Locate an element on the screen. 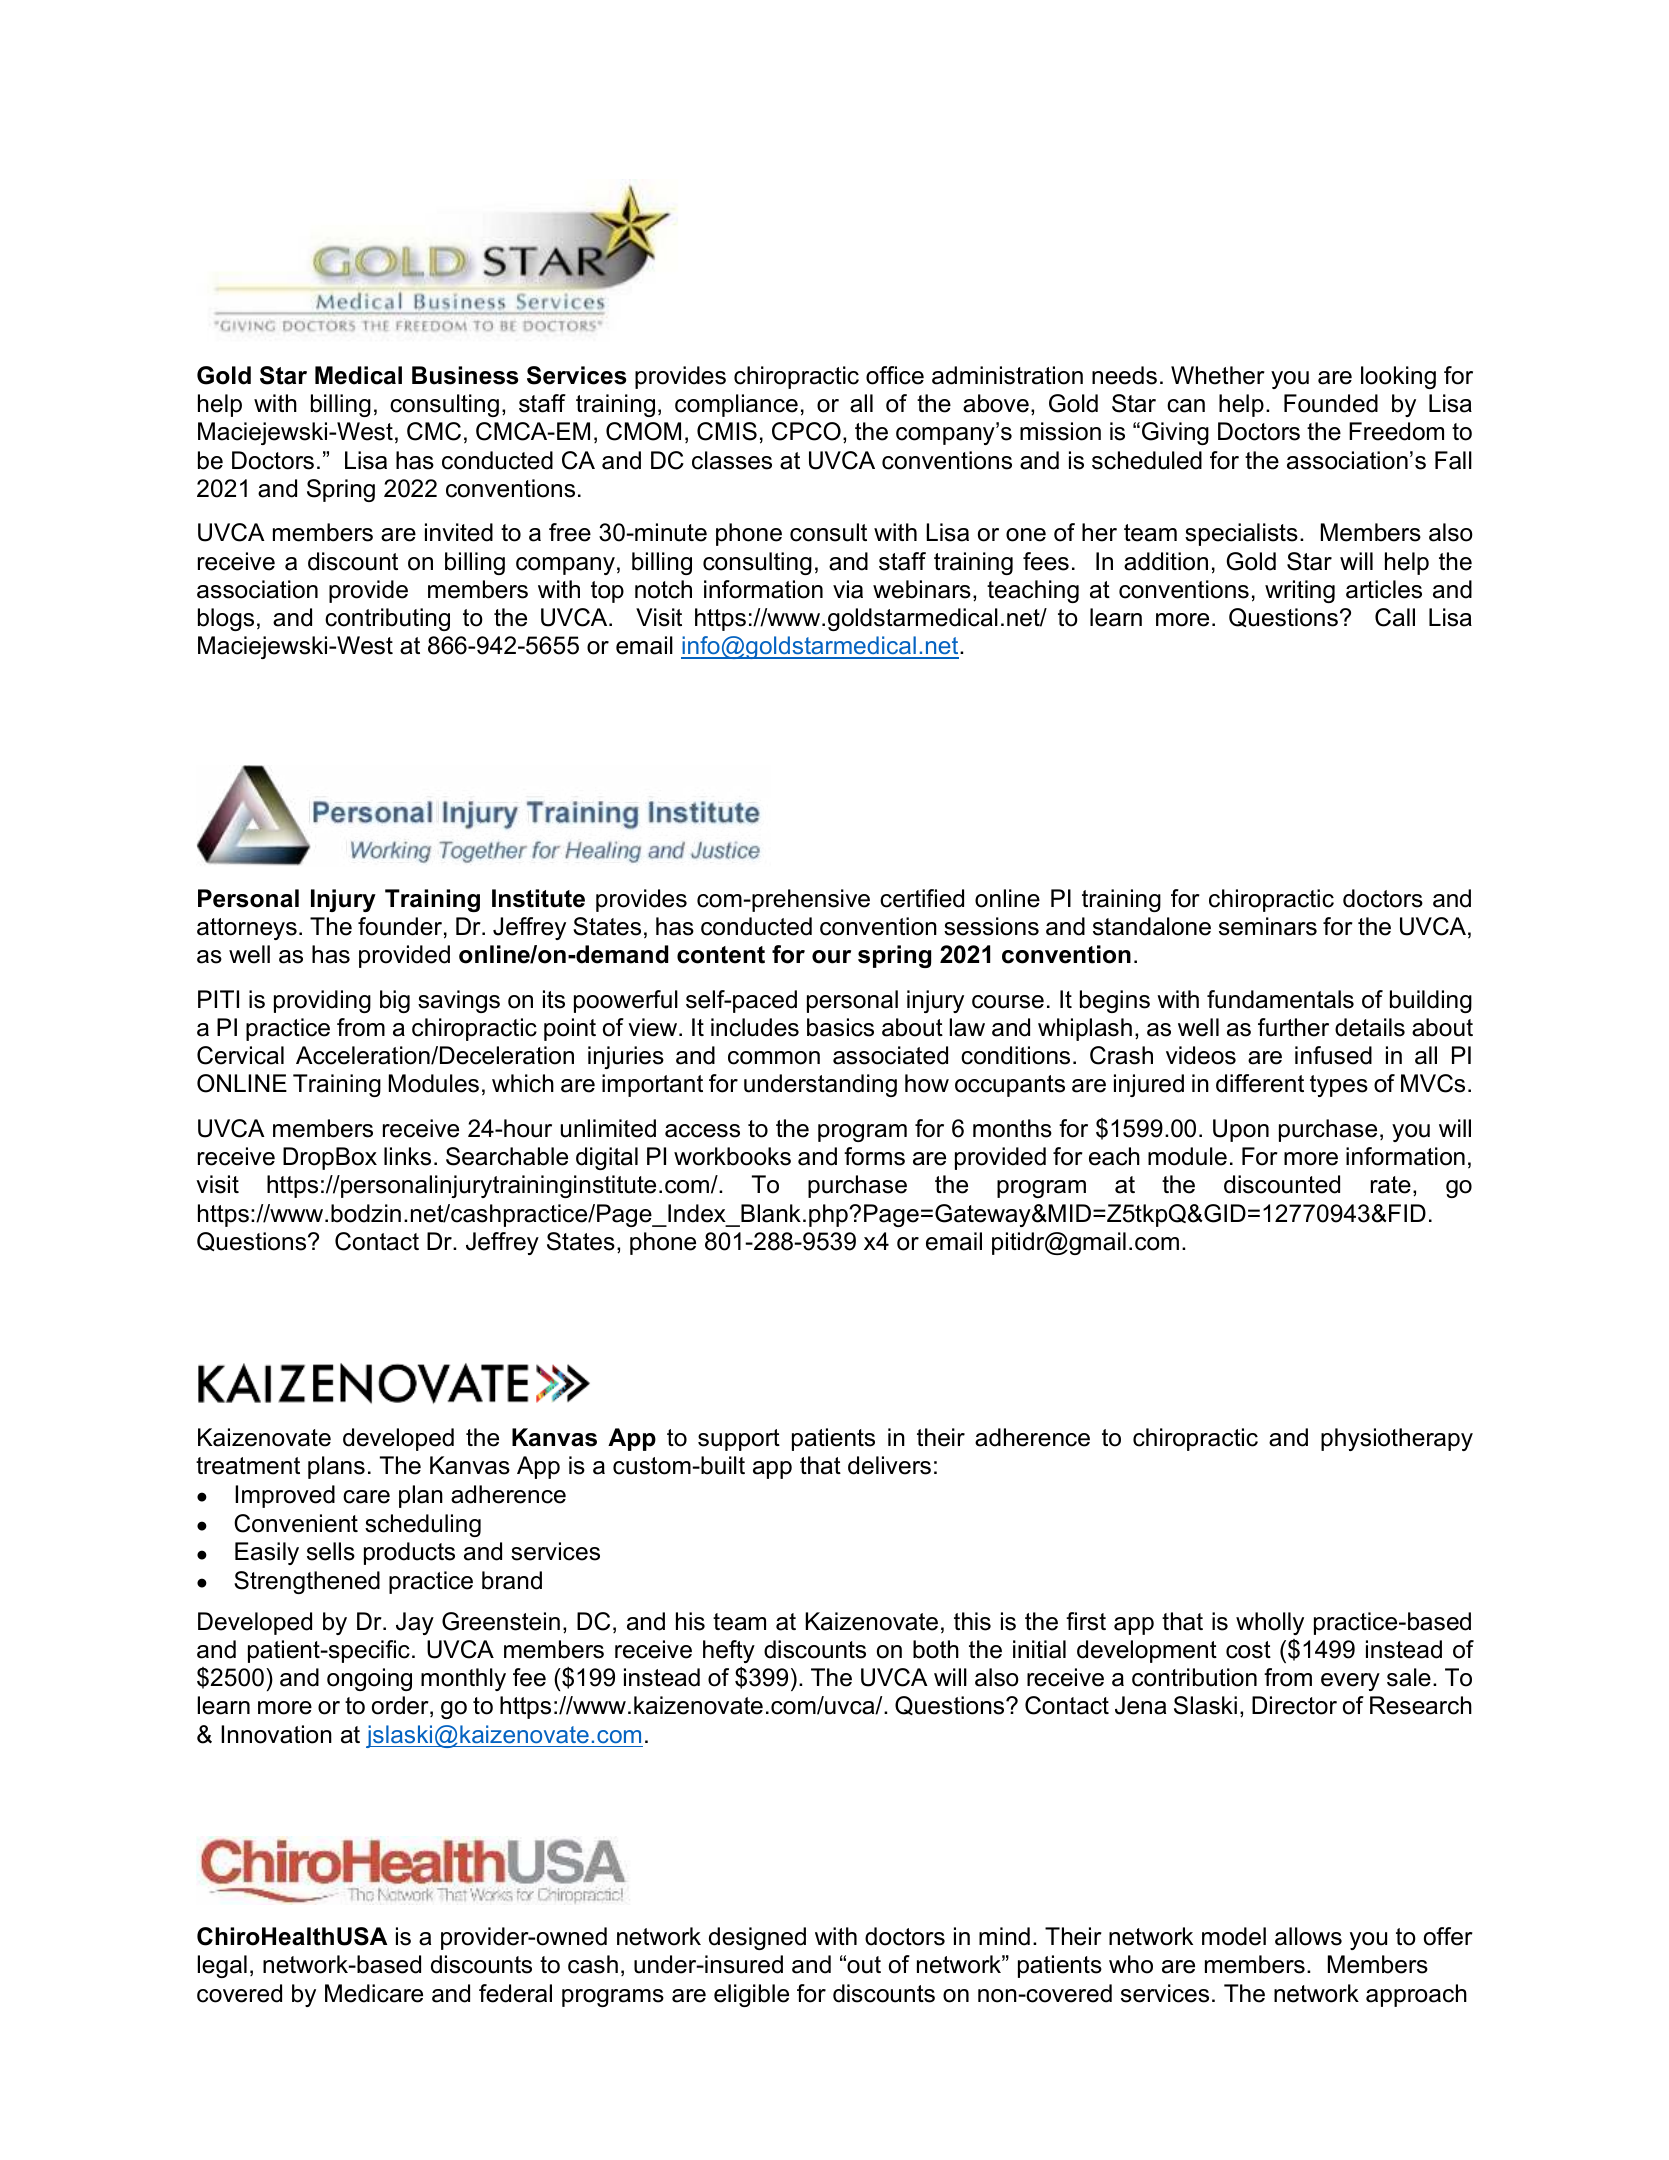  Call is located at coordinates (1395, 617).
